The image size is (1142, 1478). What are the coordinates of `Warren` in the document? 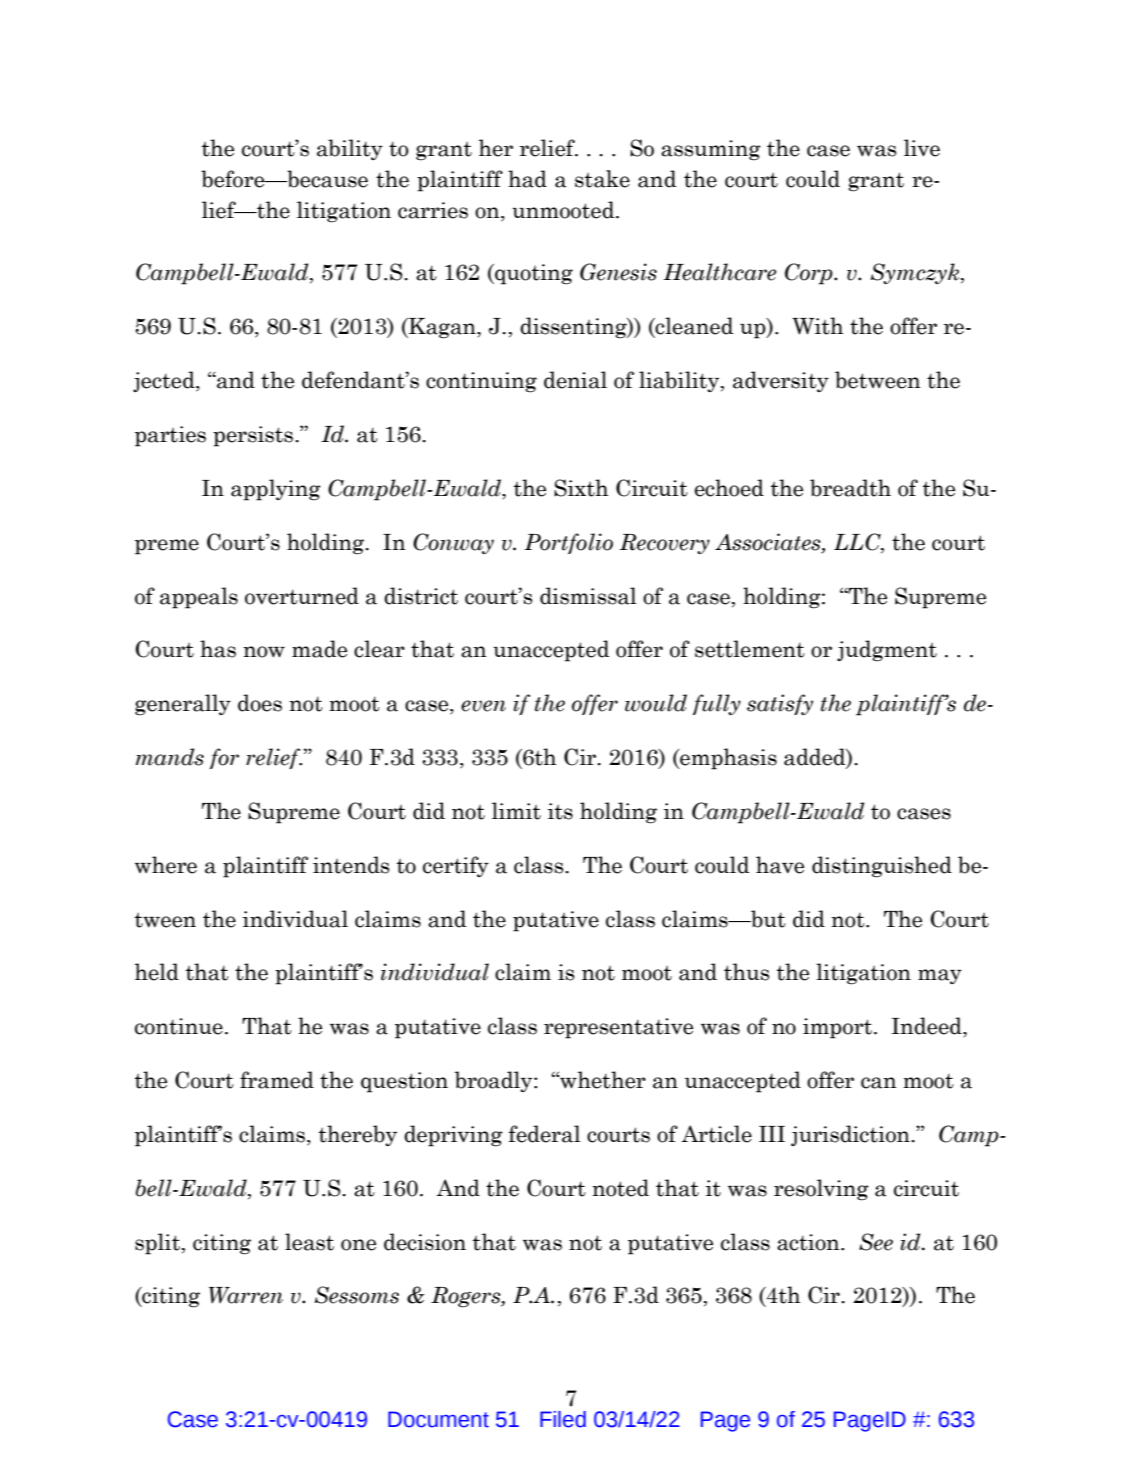 It's located at (246, 1295).
